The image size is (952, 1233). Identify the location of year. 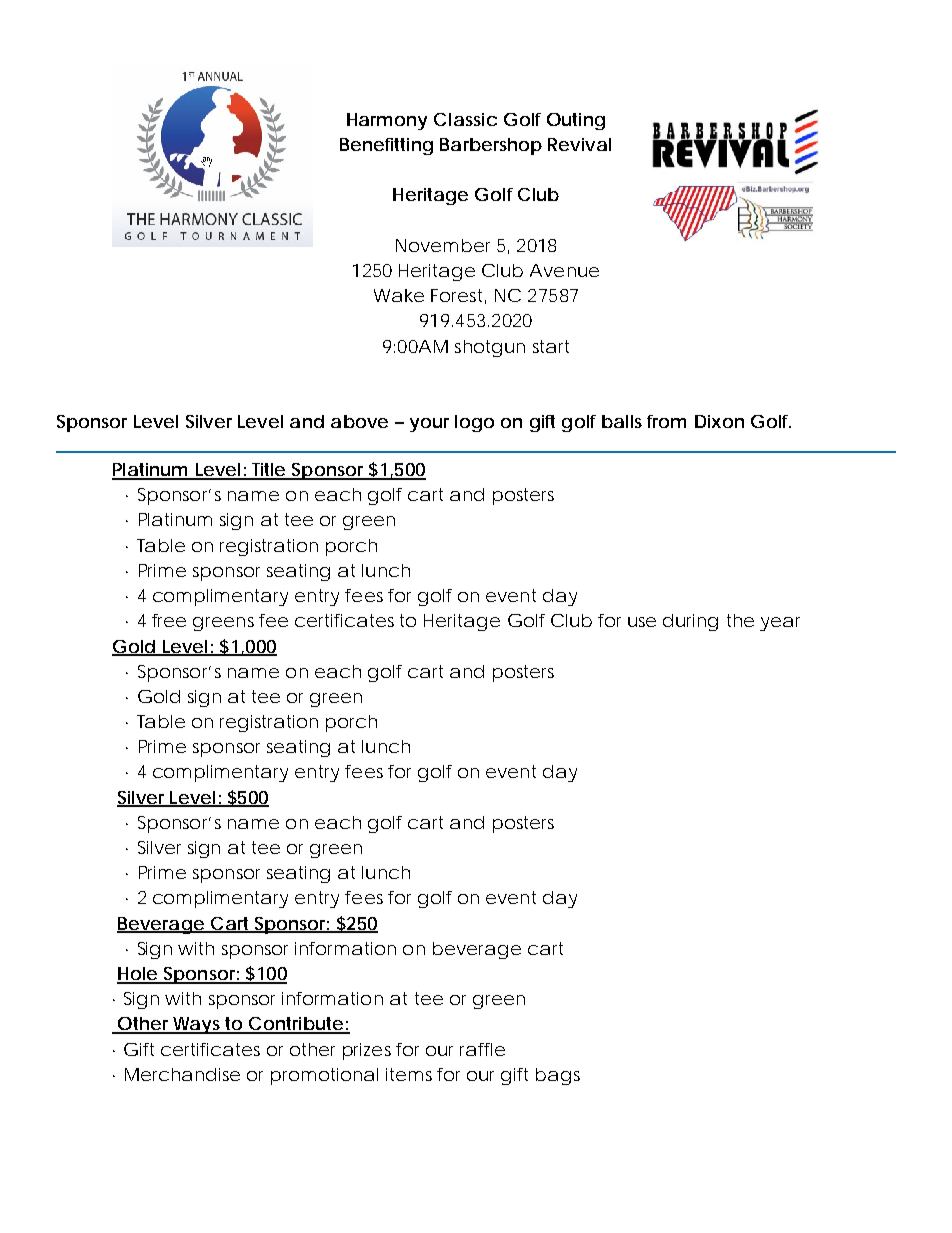
(780, 624).
